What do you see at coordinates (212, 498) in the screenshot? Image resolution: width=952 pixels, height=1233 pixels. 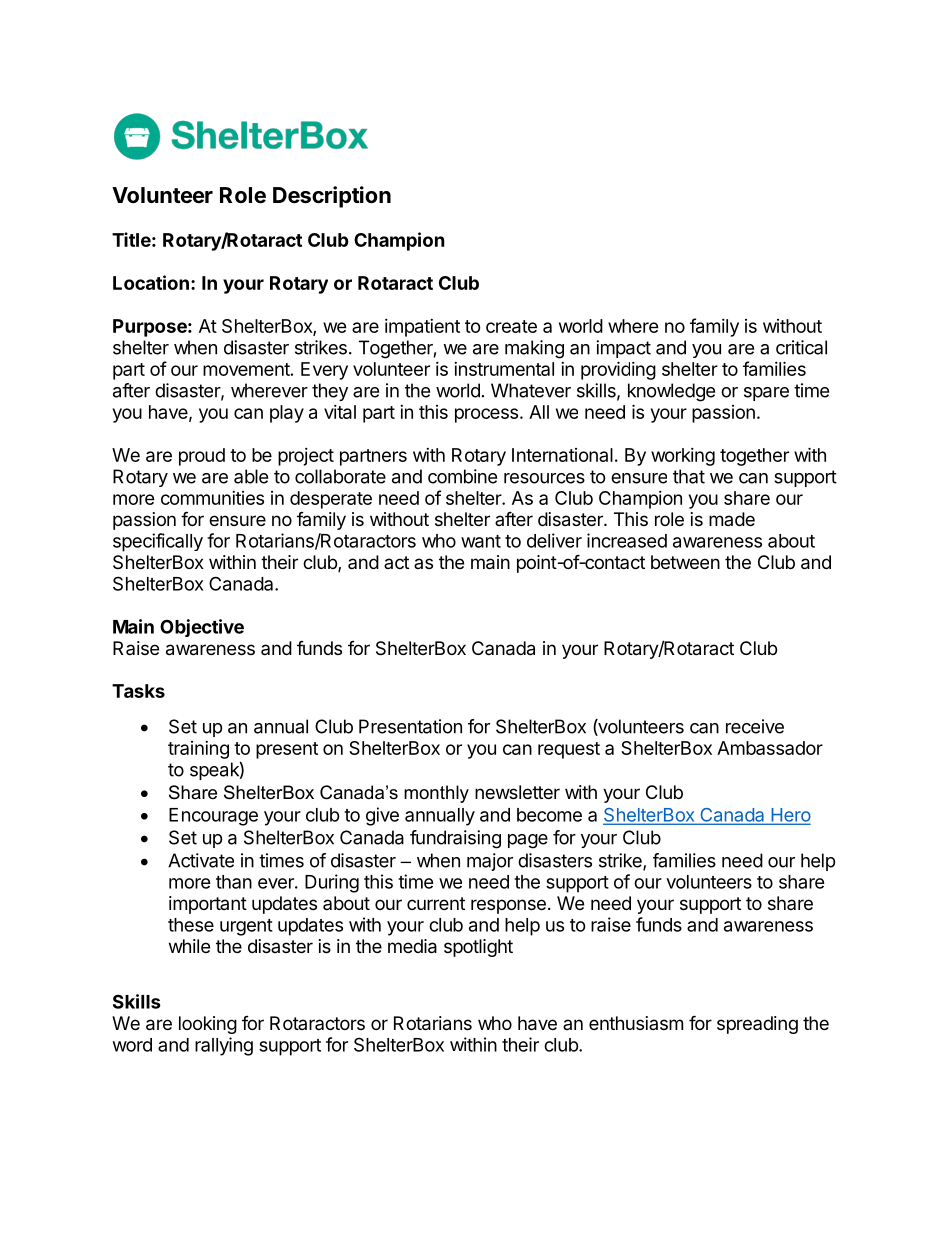 I see `communities` at bounding box center [212, 498].
